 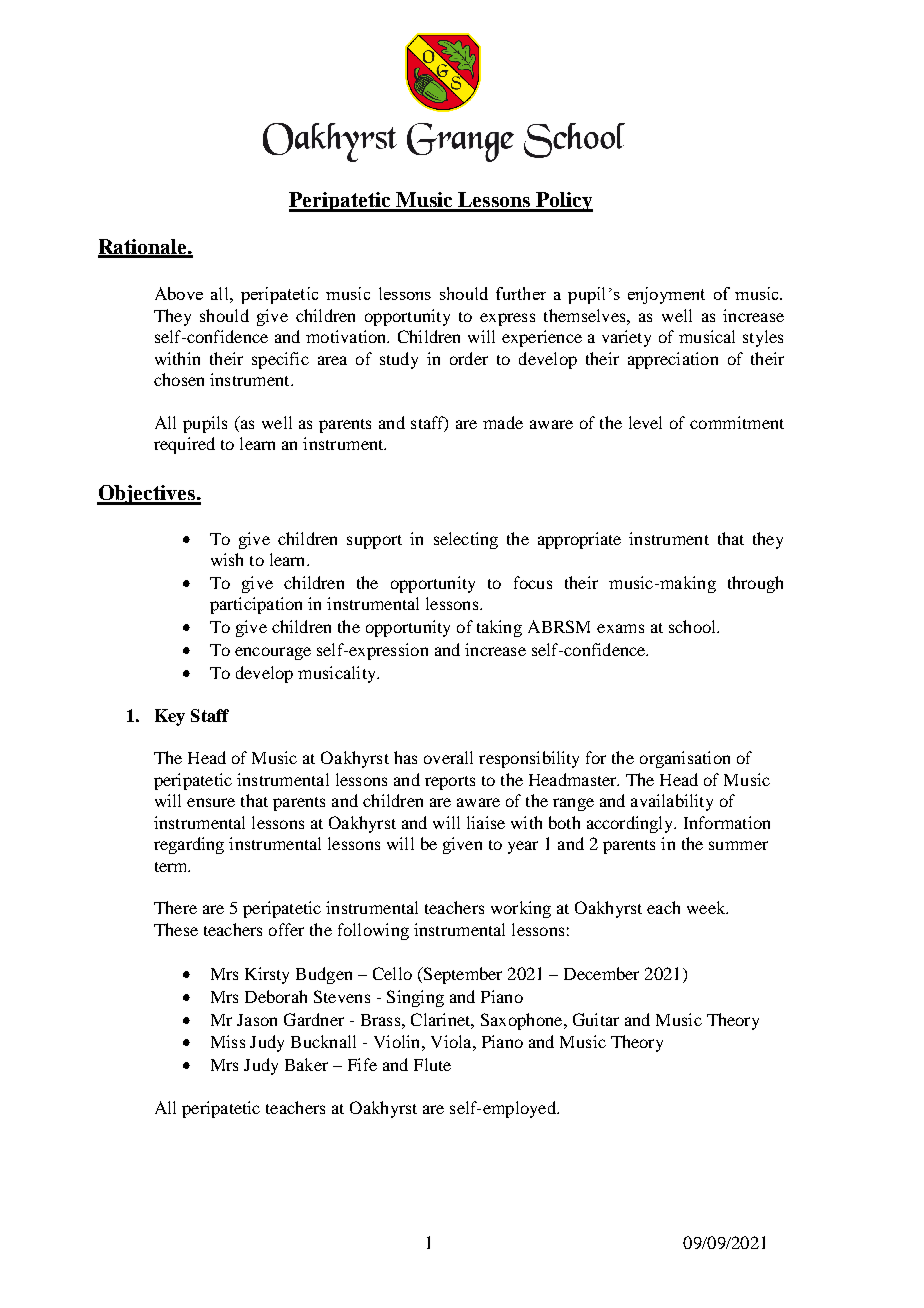 What do you see at coordinates (694, 626) in the document?
I see `school` at bounding box center [694, 626].
